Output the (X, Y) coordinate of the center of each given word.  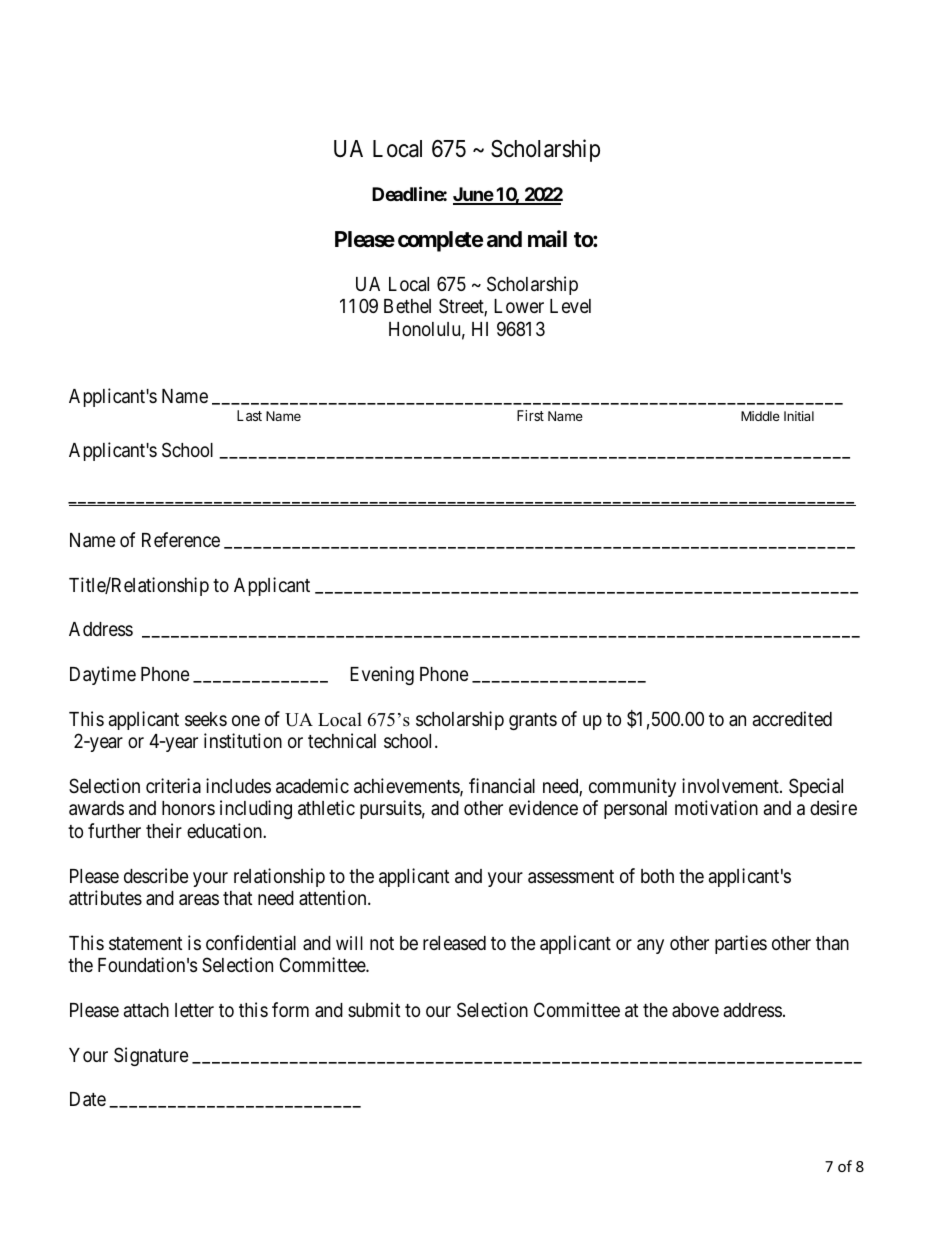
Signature (151, 1056)
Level (570, 306)
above (695, 1010)
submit (374, 1009)
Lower (519, 306)
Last (249, 415)
